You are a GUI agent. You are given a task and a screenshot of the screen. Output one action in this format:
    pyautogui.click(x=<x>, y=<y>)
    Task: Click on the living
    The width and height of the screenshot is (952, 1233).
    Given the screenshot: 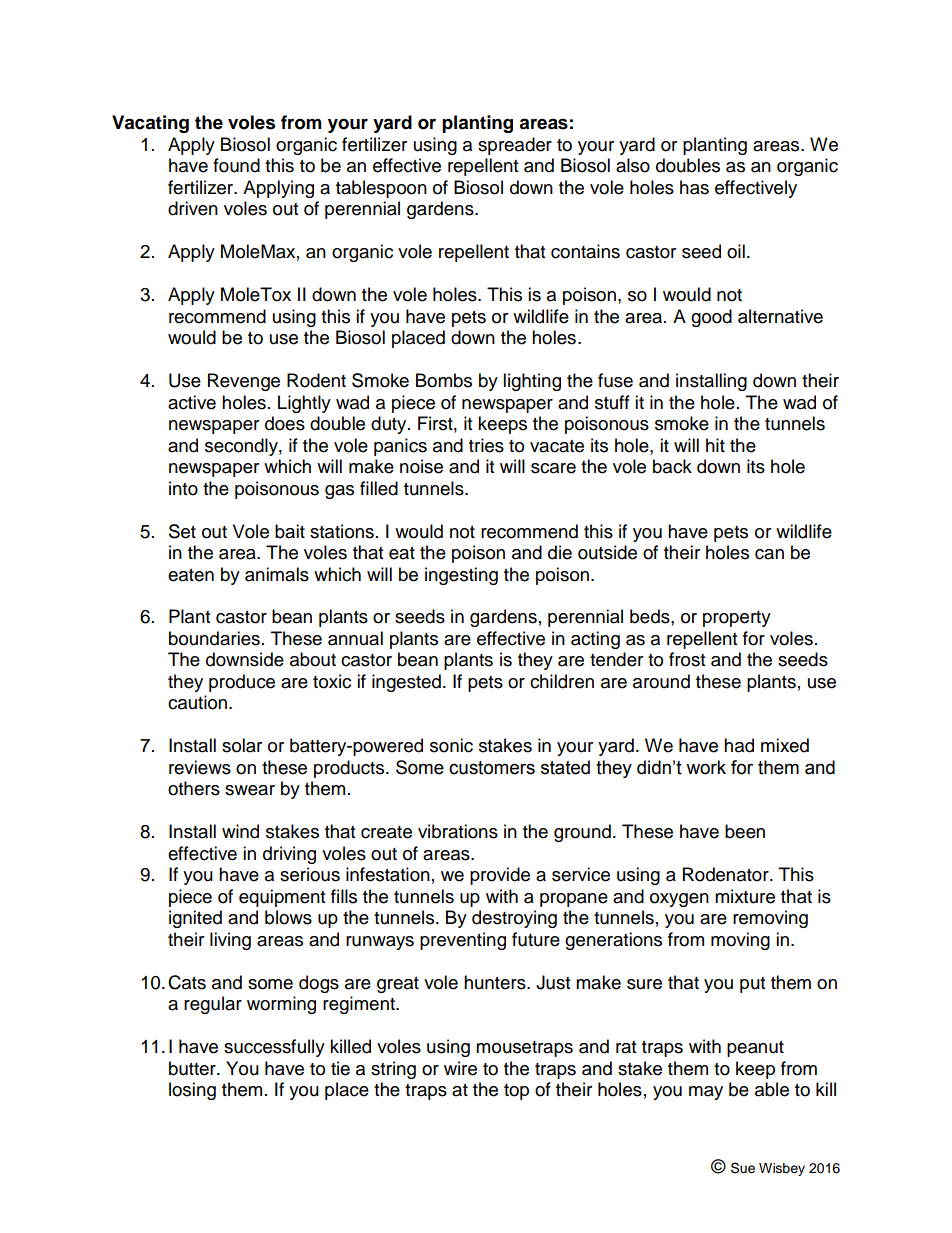 What is the action you would take?
    pyautogui.click(x=230, y=941)
